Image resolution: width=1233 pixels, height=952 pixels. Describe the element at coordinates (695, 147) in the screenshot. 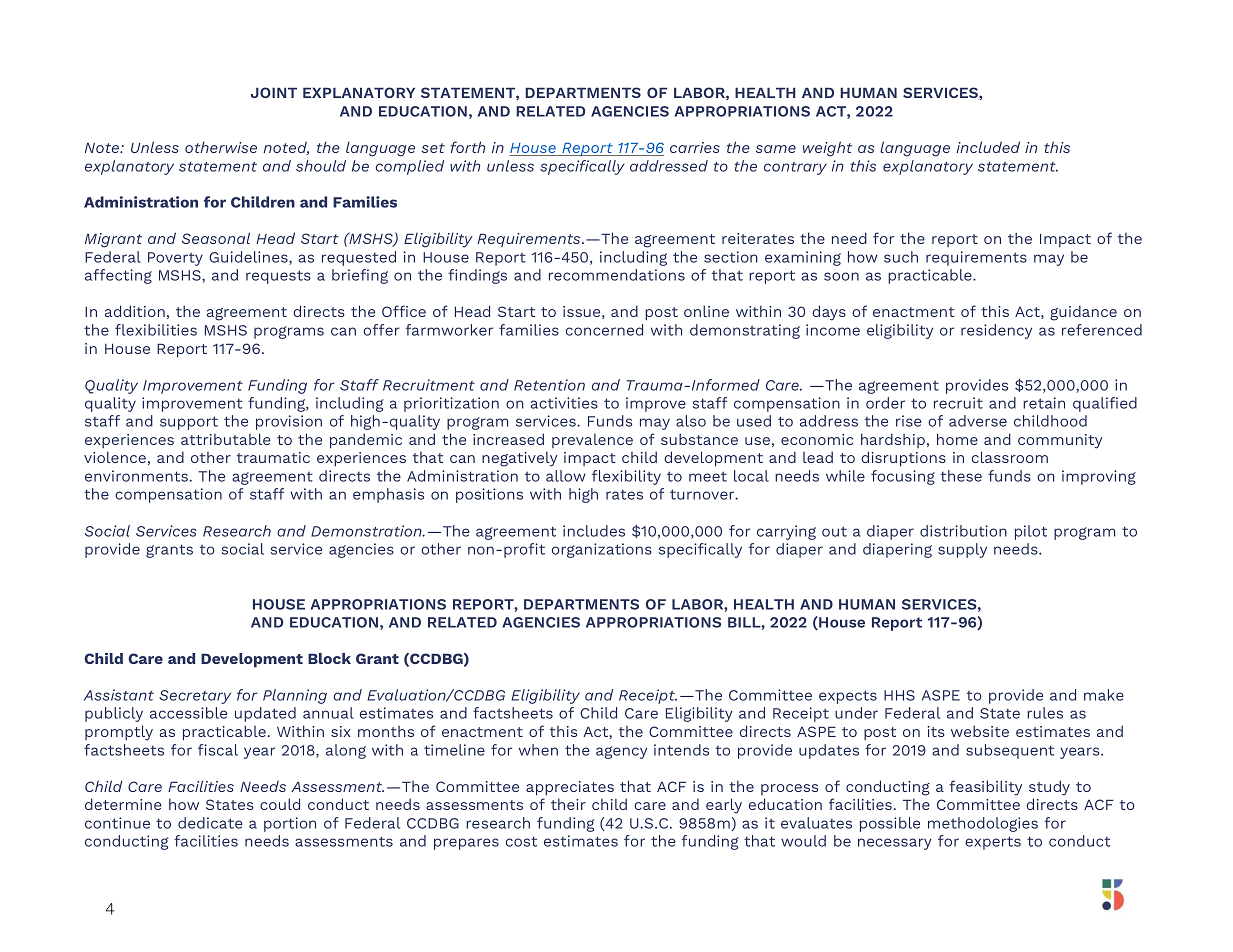

I see `carries` at that location.
